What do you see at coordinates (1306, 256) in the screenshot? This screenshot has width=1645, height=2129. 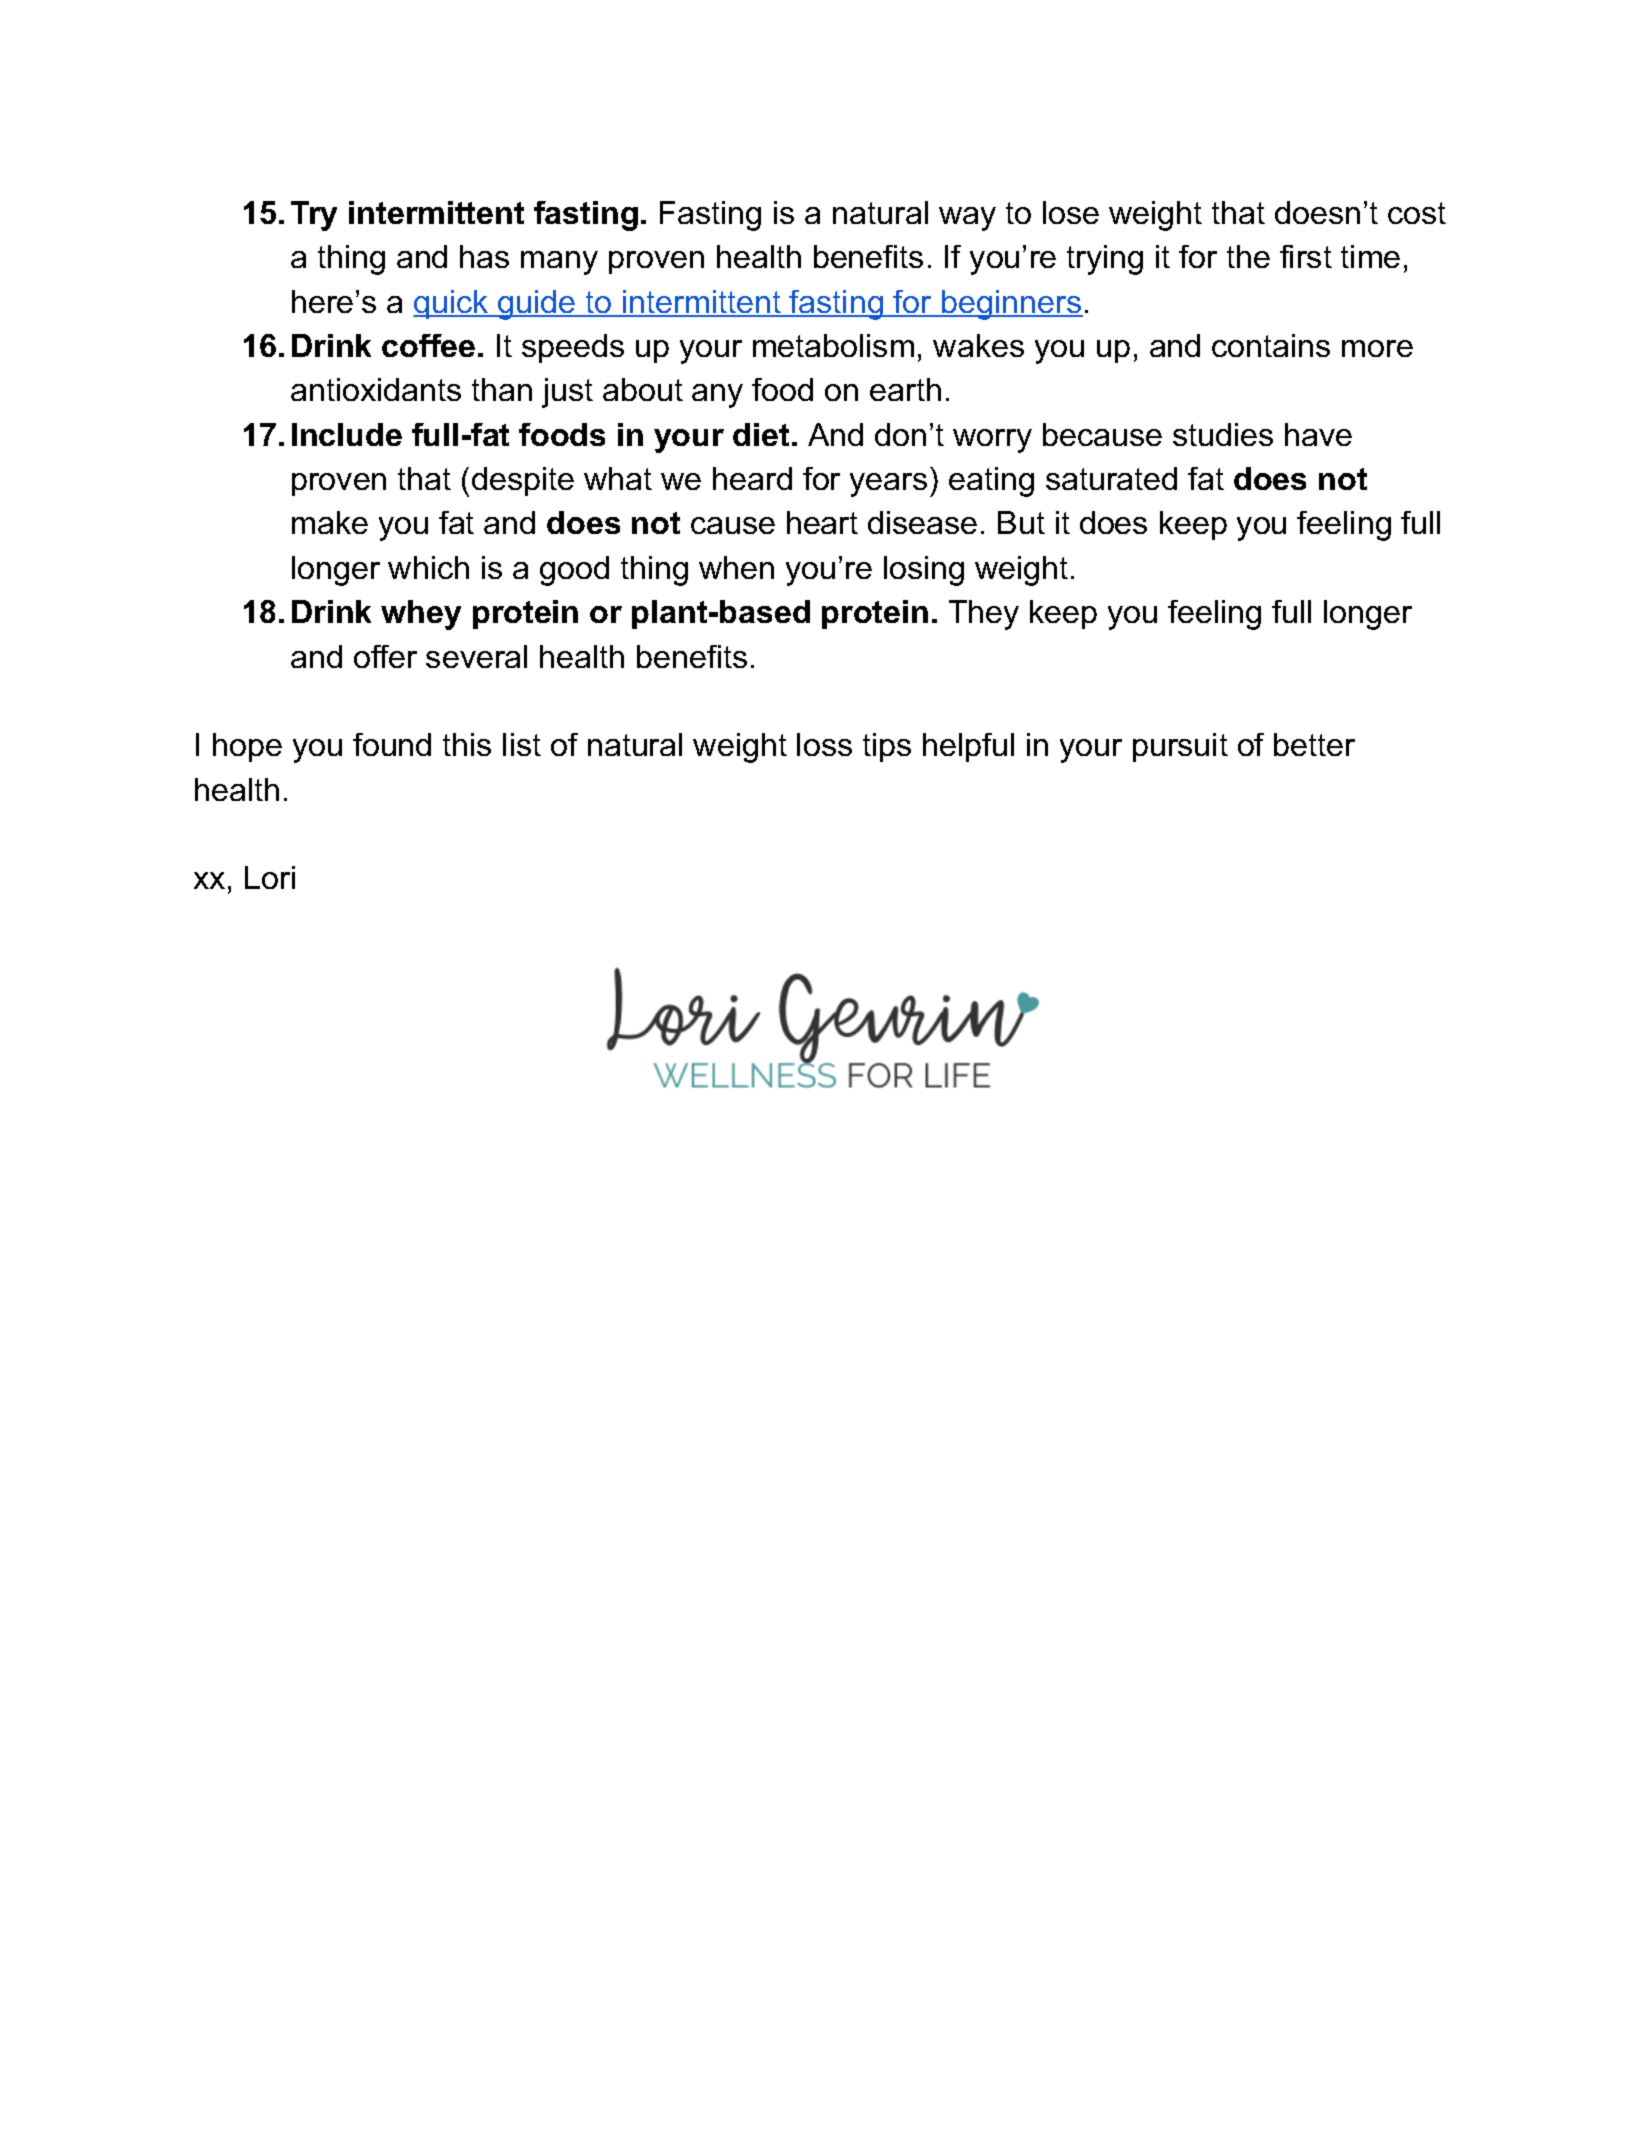 I see `first` at bounding box center [1306, 256].
